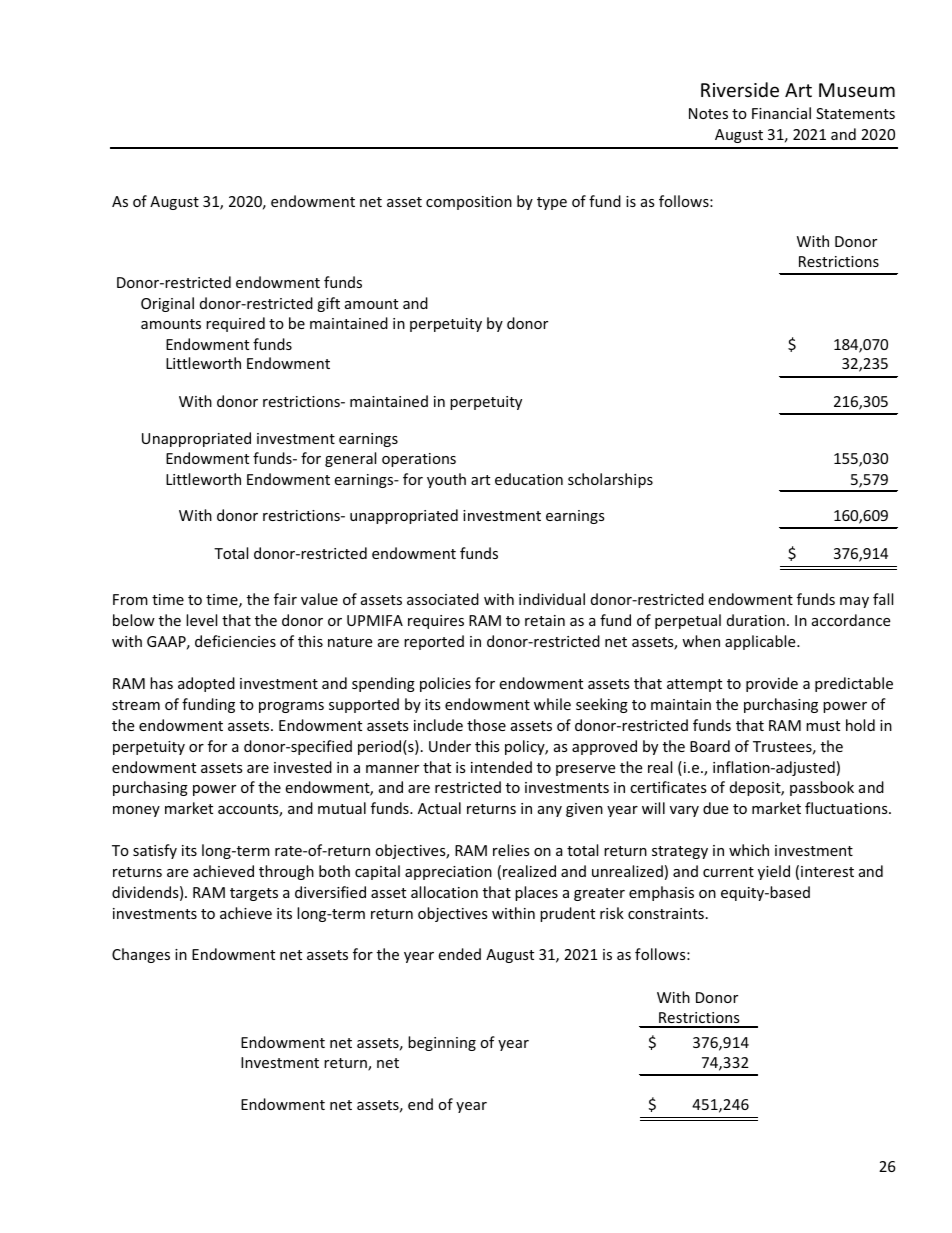 The height and width of the document is (1233, 952). I want to click on composition, so click(469, 203).
